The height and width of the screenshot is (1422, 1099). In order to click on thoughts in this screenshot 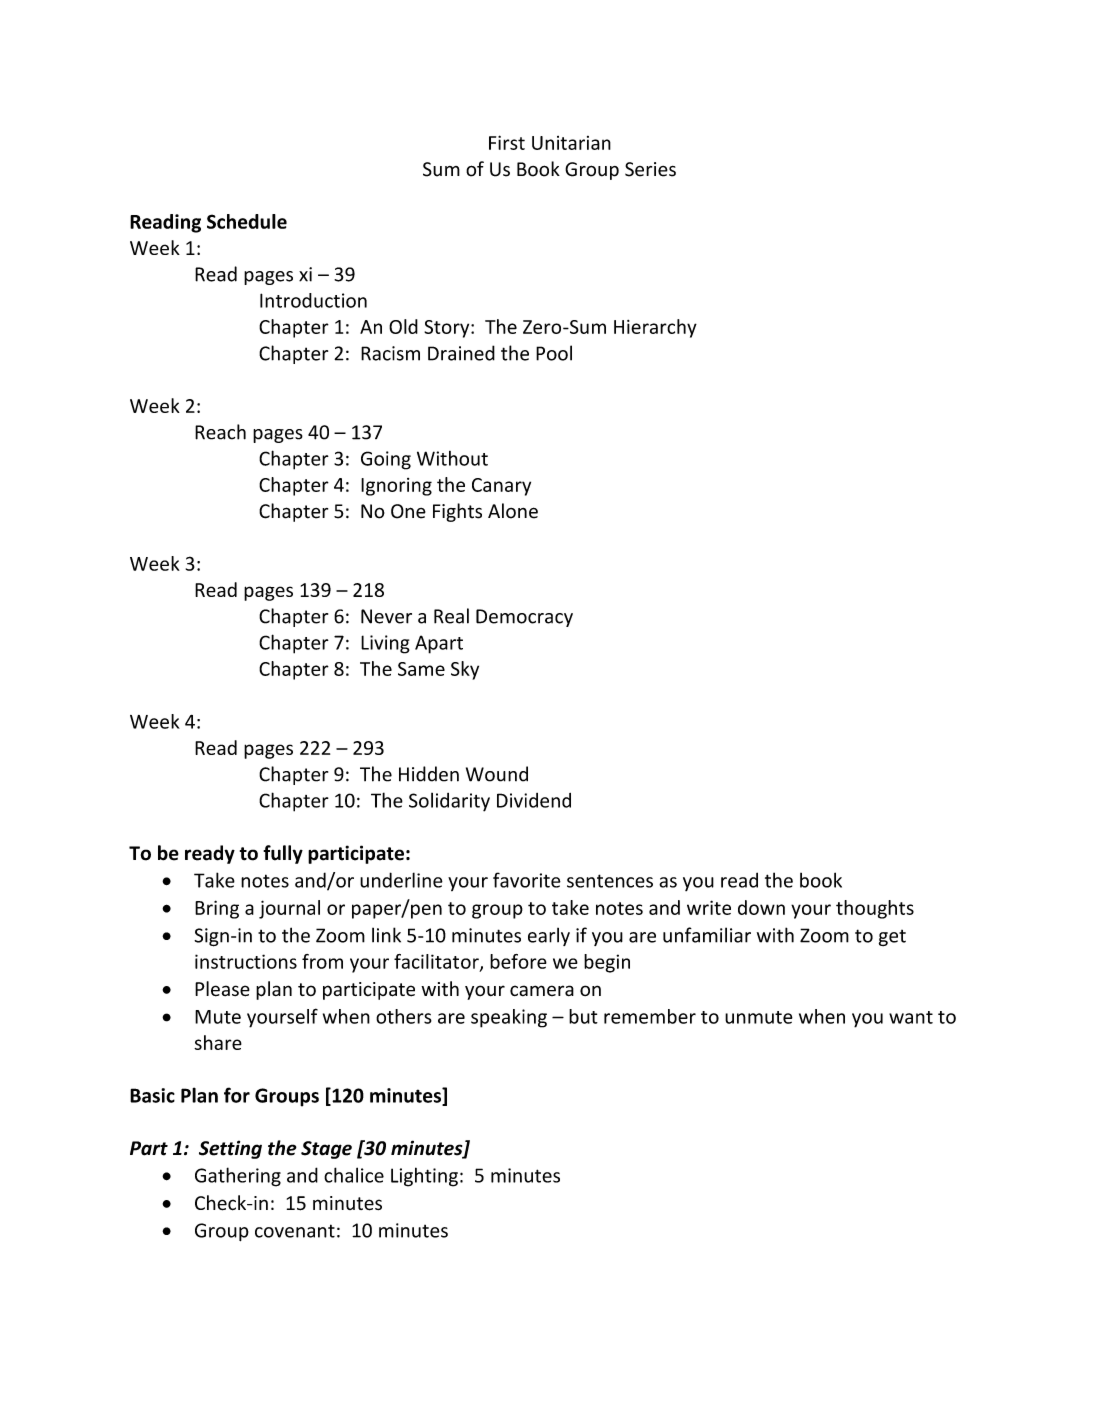, I will do `click(875, 909)`.
